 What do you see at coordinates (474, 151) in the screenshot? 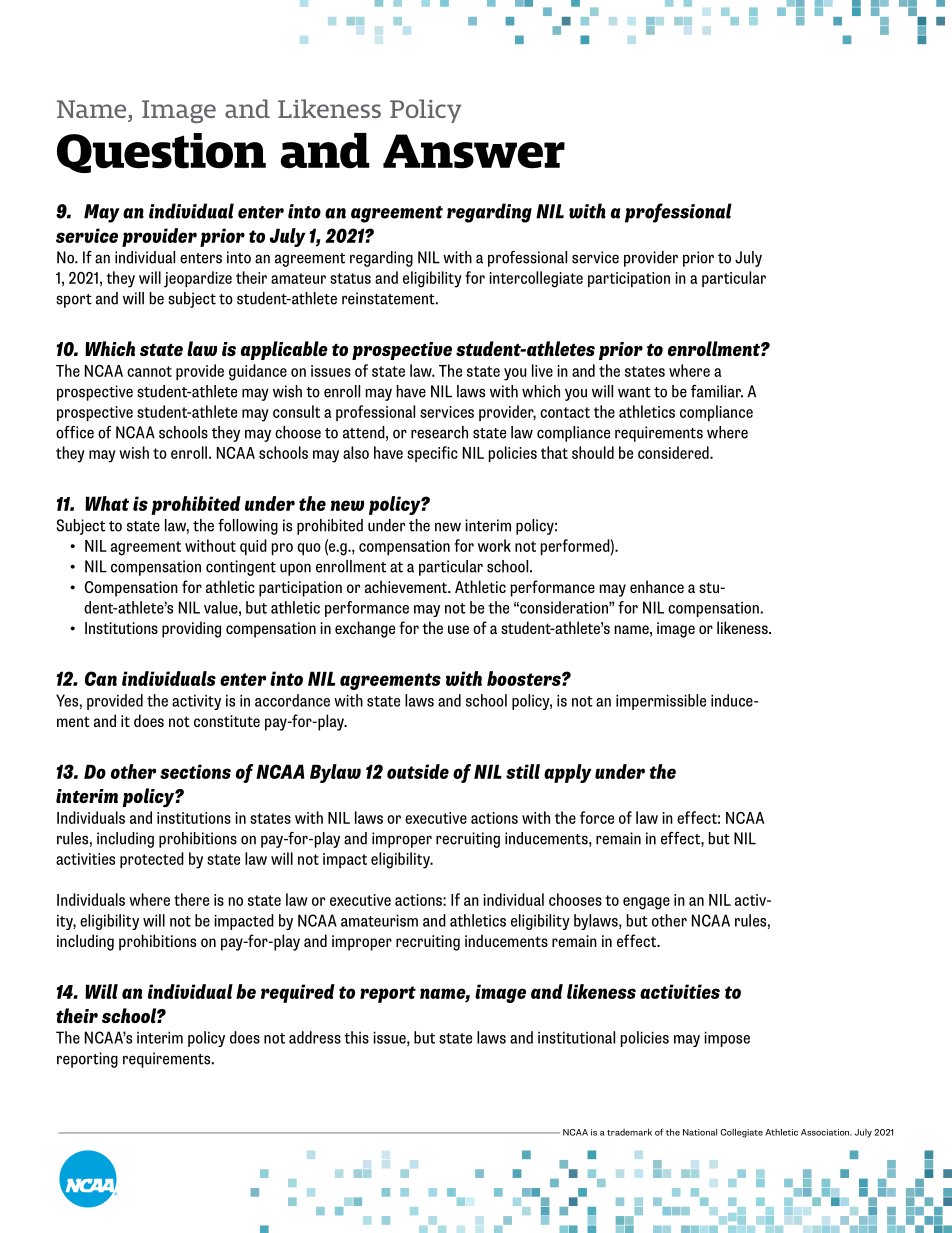
I see `Answer` at bounding box center [474, 151].
